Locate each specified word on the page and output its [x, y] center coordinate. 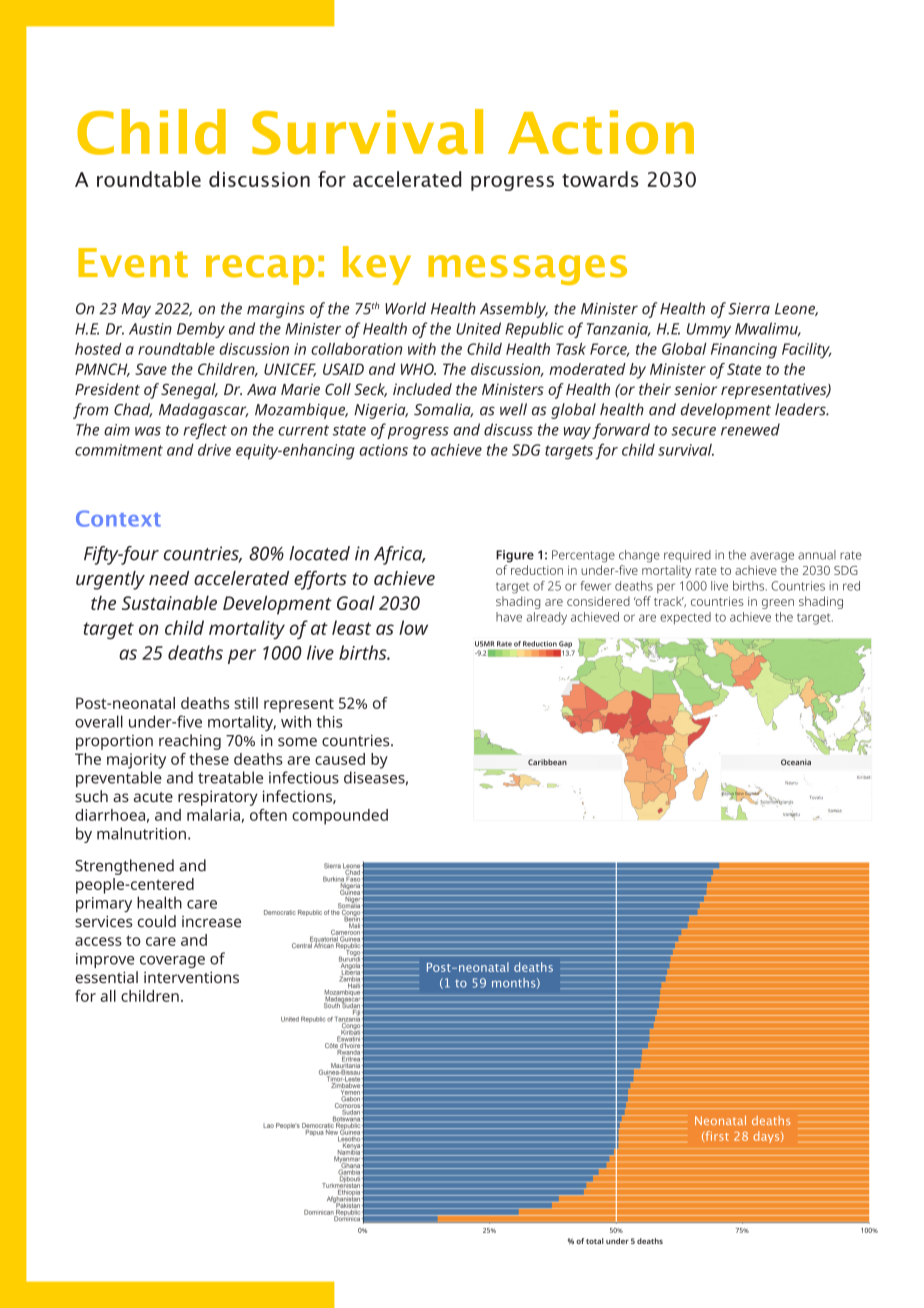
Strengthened [124, 867]
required [687, 556]
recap [260, 270]
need [169, 578]
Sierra [749, 309]
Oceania [796, 762]
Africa [399, 555]
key [377, 265]
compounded [340, 817]
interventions [191, 977]
